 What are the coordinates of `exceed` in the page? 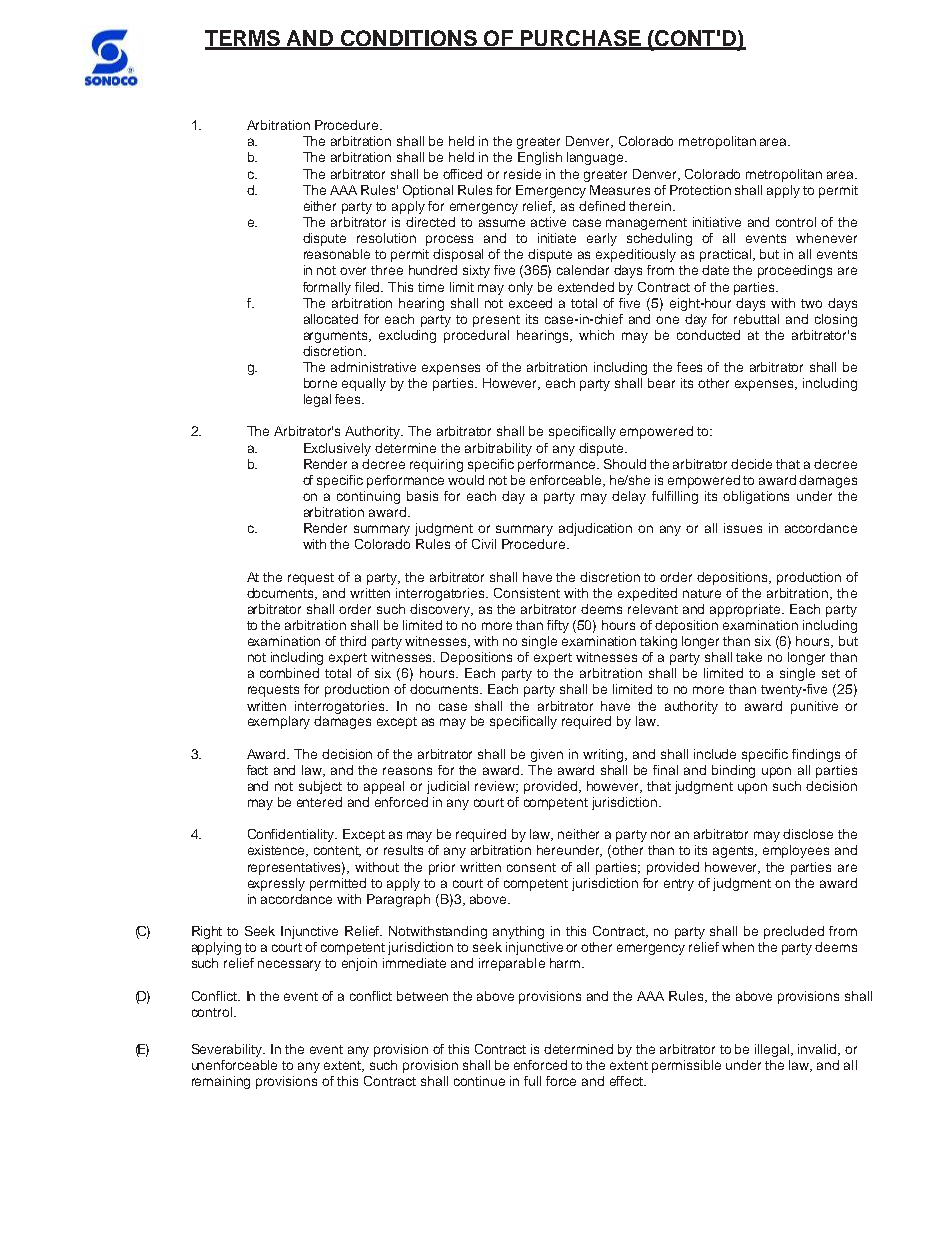 It's located at (530, 303).
